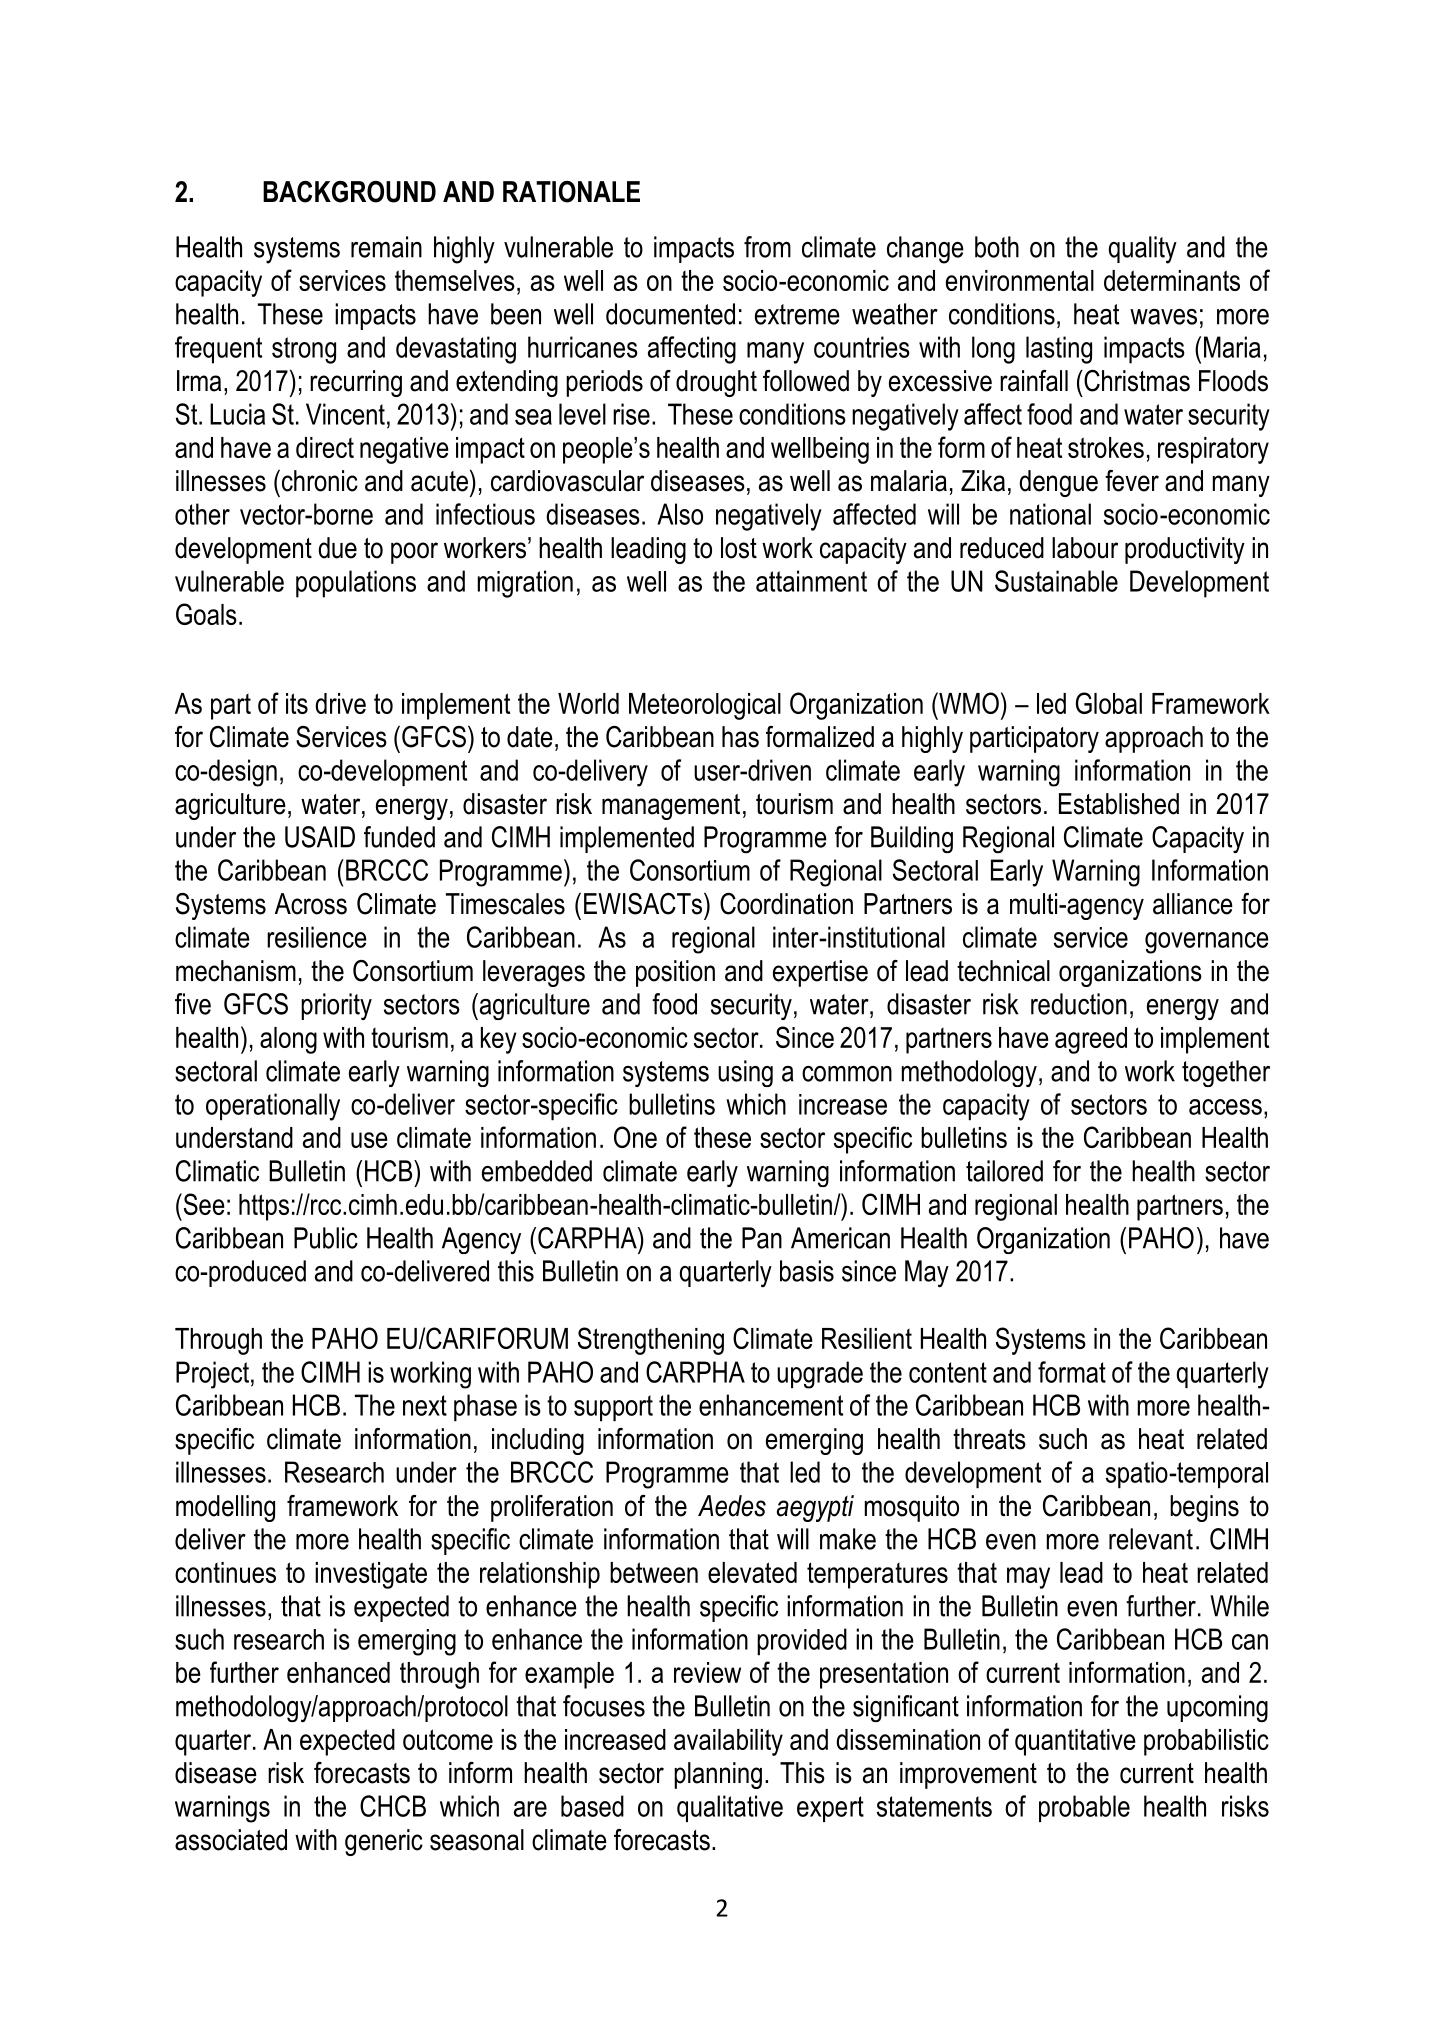  Describe the element at coordinates (386, 247) in the image. I see `remain` at that location.
